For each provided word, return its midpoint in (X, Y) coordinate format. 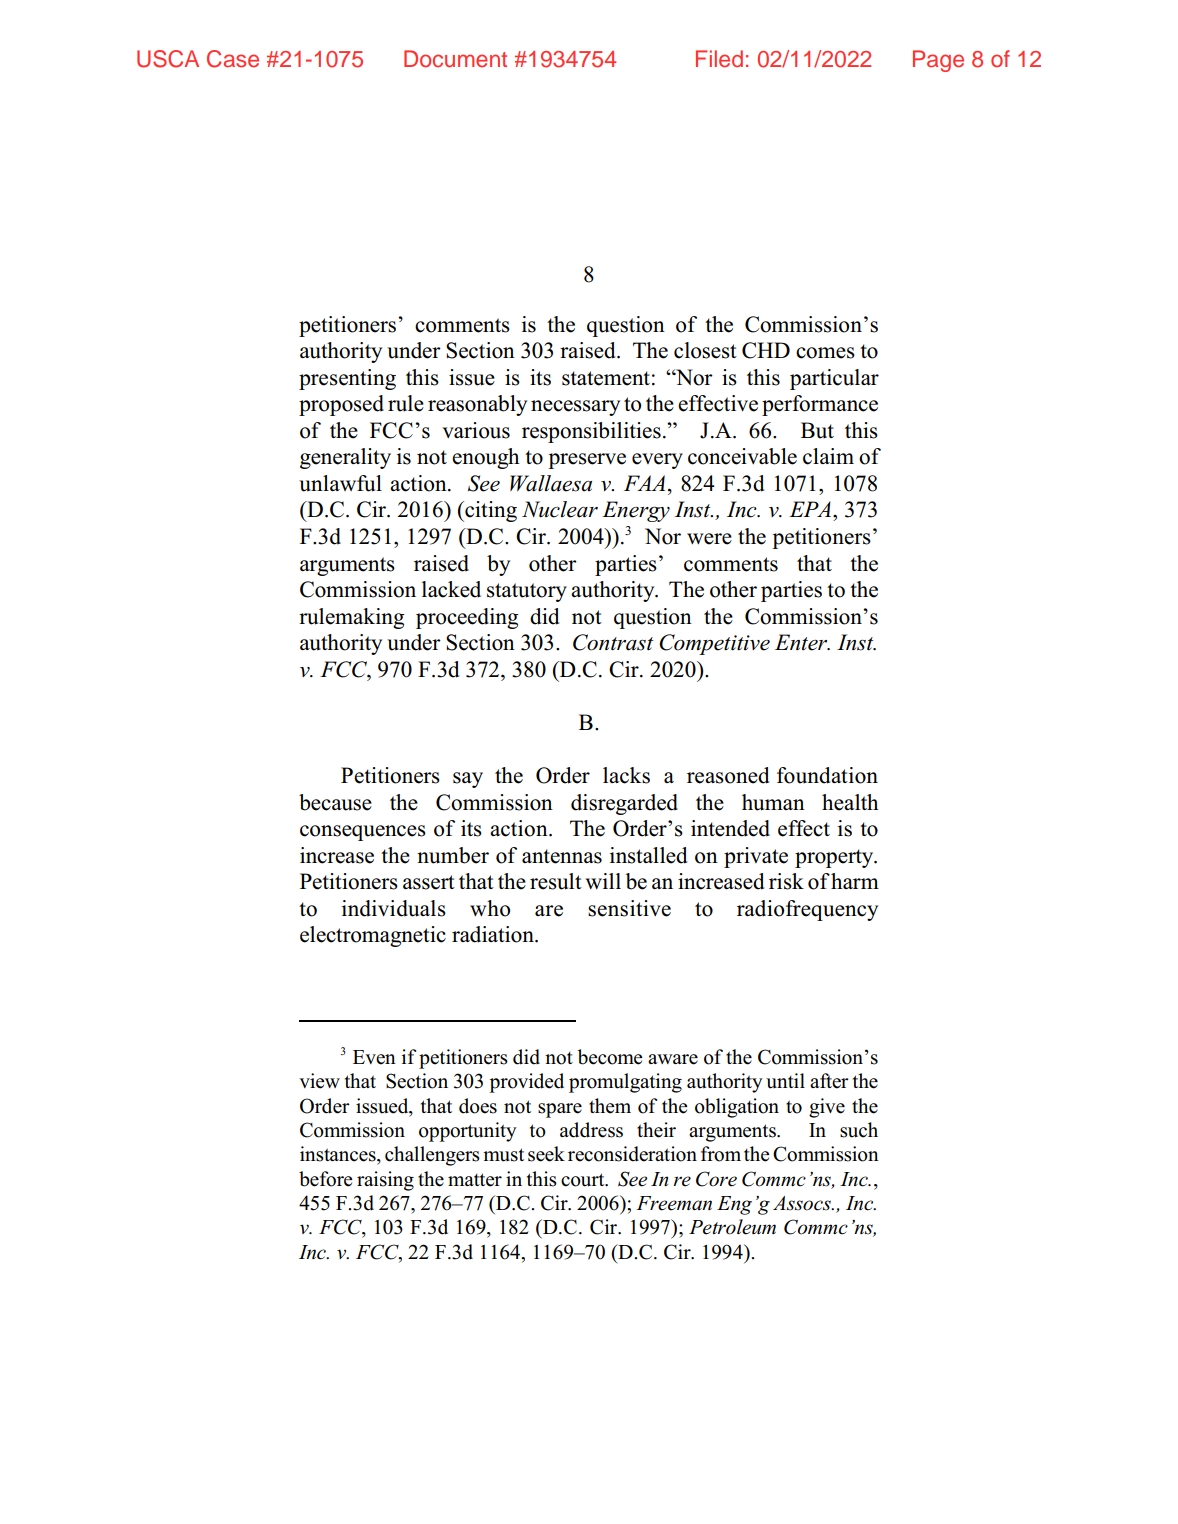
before (325, 1179)
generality (345, 458)
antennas (562, 856)
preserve (587, 461)
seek (546, 1154)
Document (455, 59)
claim (828, 456)
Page (938, 61)
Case (233, 59)
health (850, 802)
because (335, 802)
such (859, 1130)
